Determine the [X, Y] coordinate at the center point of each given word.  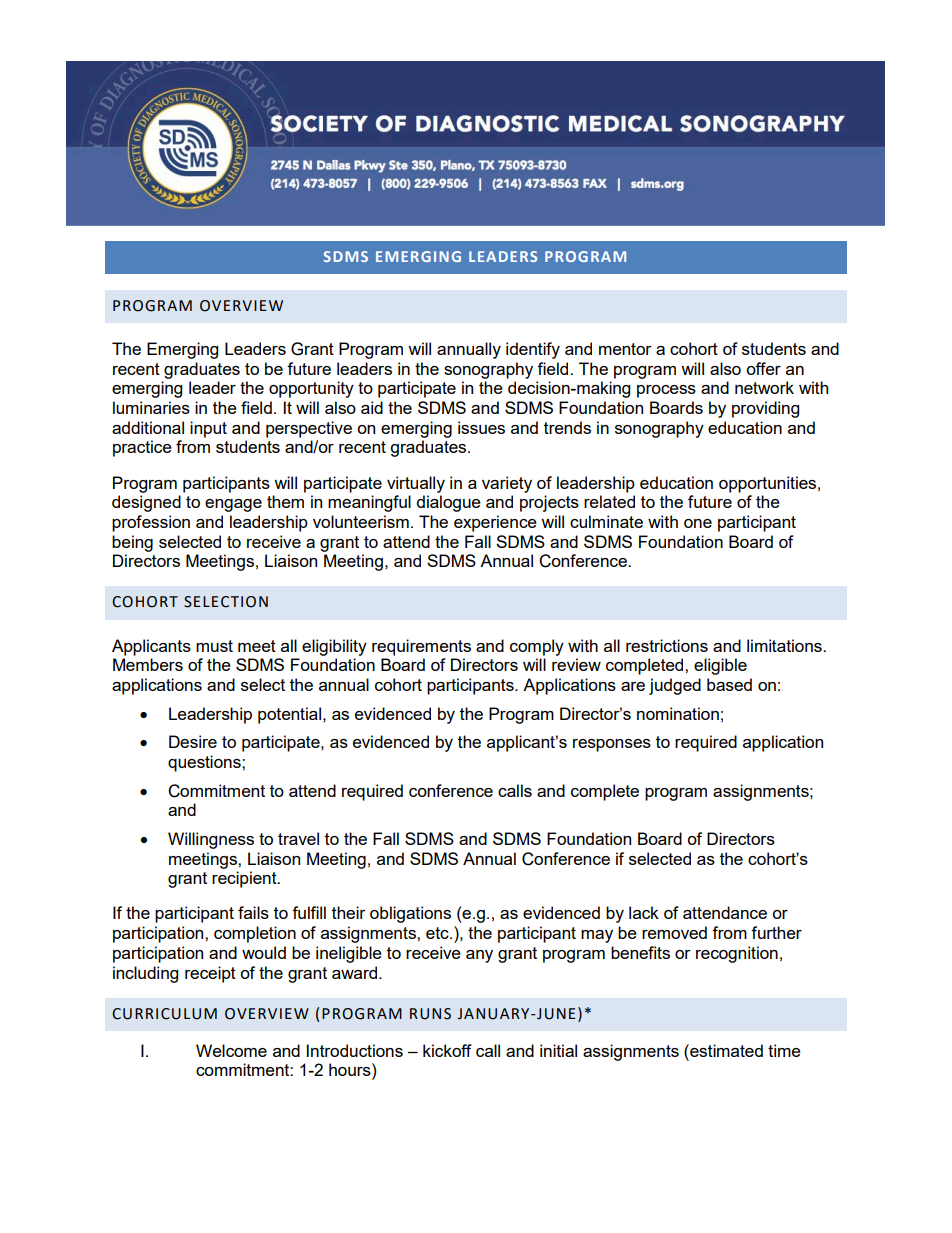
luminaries [151, 407]
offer [763, 368]
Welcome [231, 1050]
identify [533, 350]
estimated [725, 1050]
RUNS [430, 1014]
